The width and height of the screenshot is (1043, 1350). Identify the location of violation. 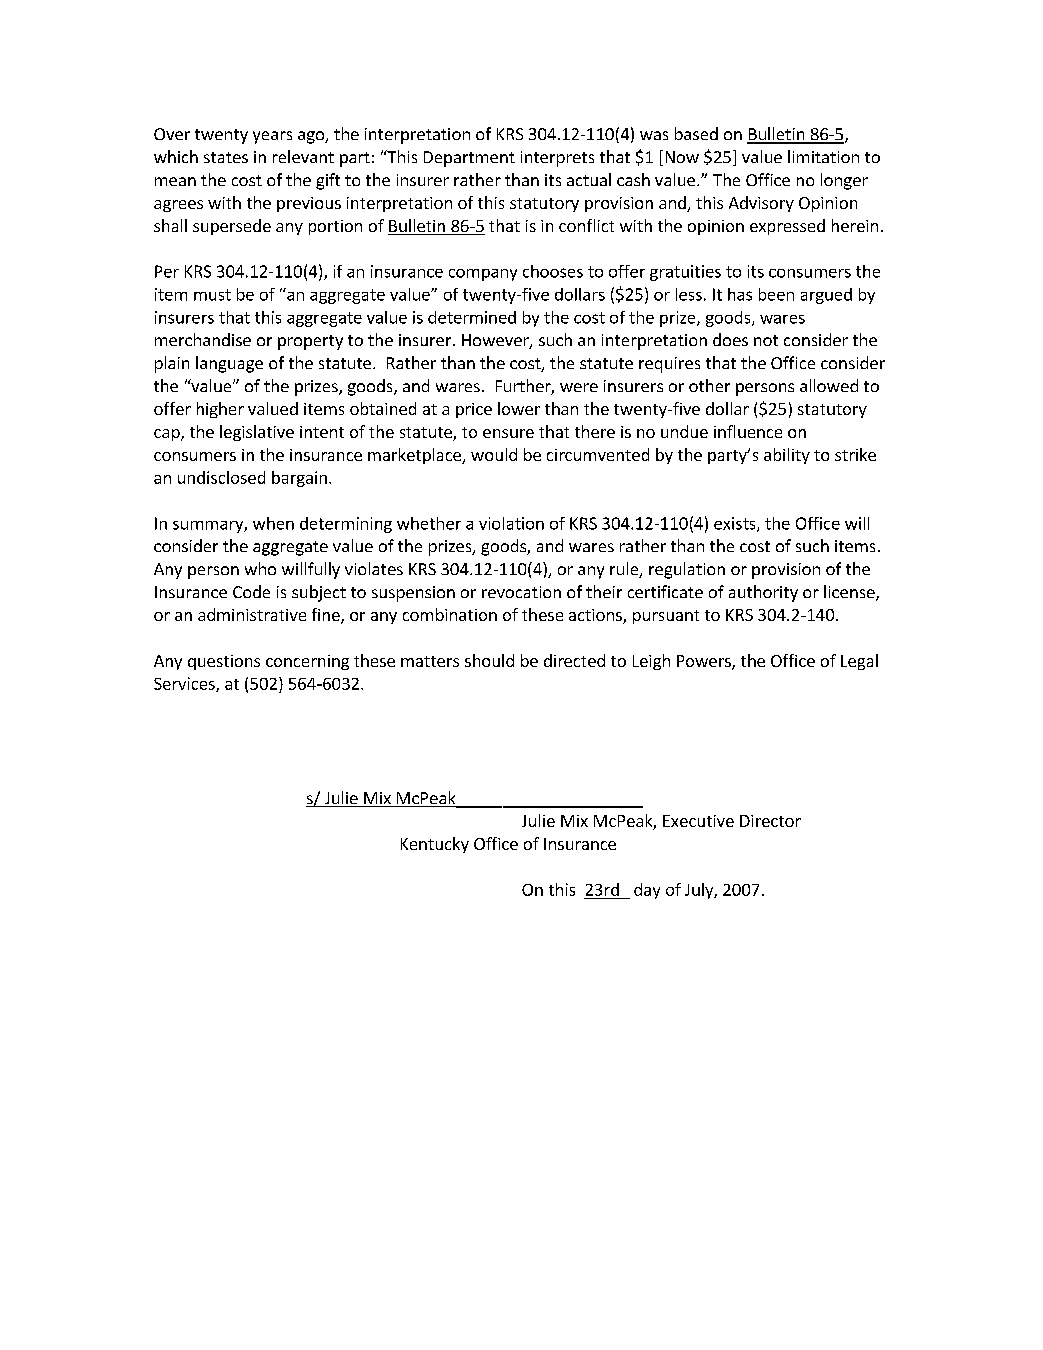
(511, 523).
